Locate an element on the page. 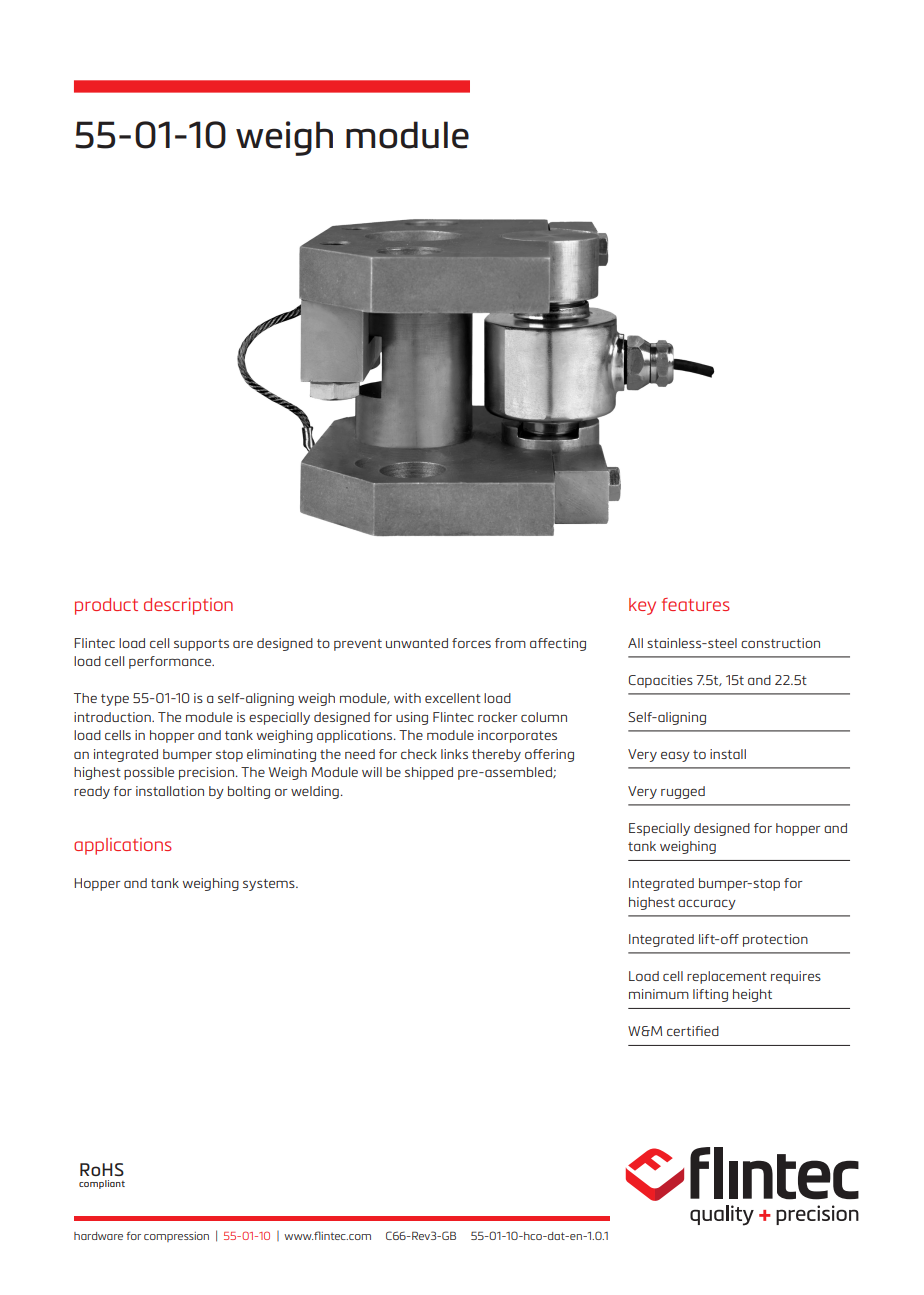 This document has height=1295, width=924. description is located at coordinates (188, 606).
